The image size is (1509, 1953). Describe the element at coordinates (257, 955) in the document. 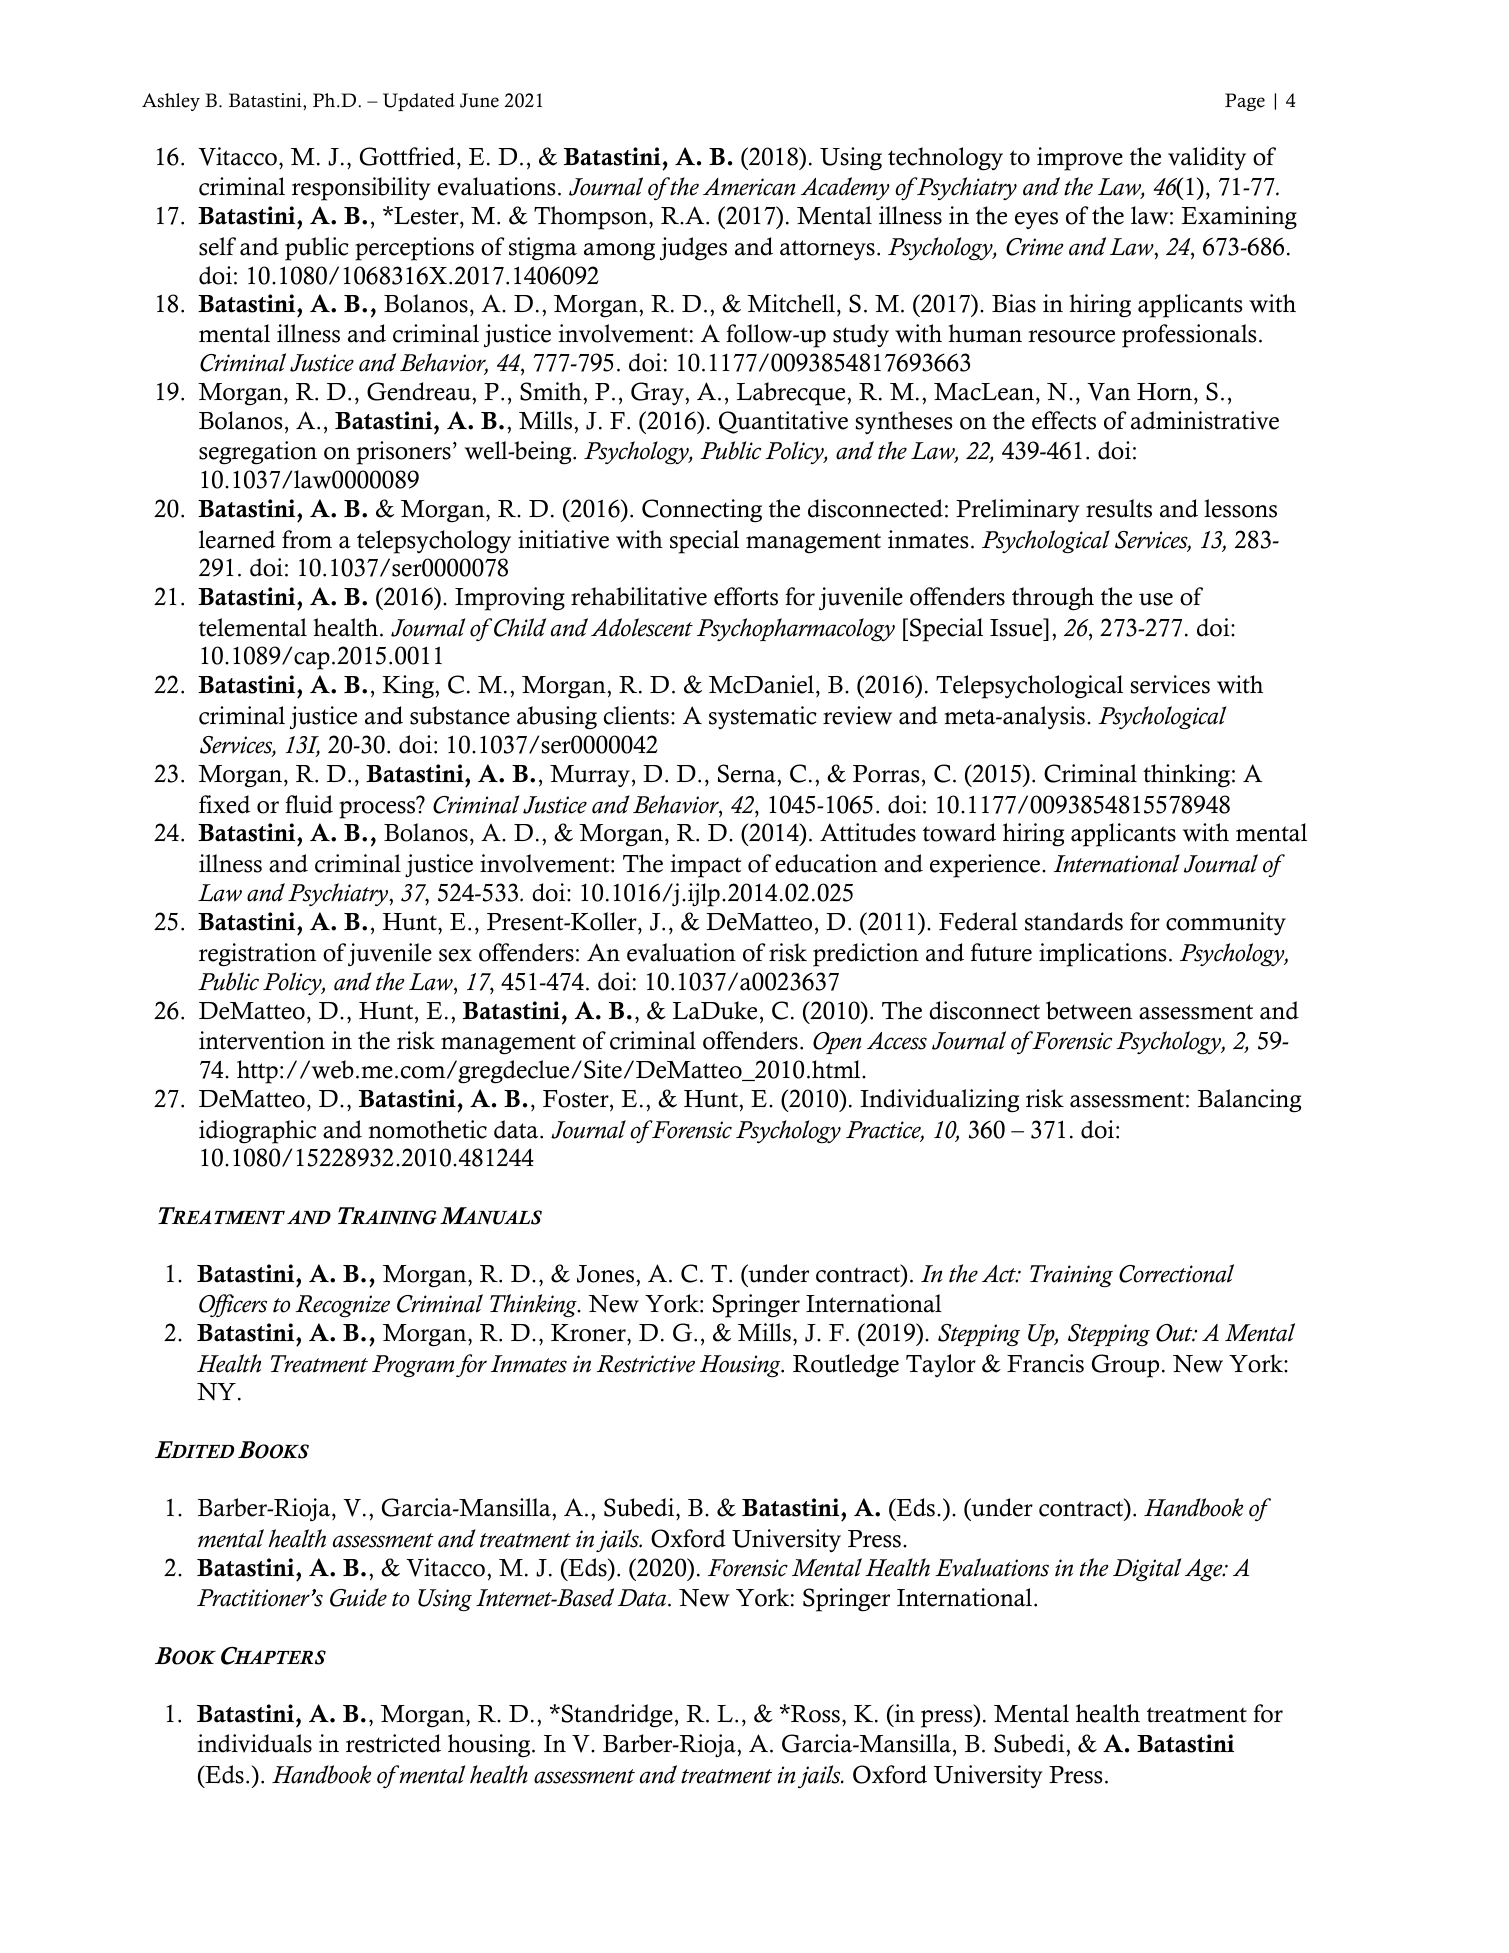

I see `registration` at that location.
